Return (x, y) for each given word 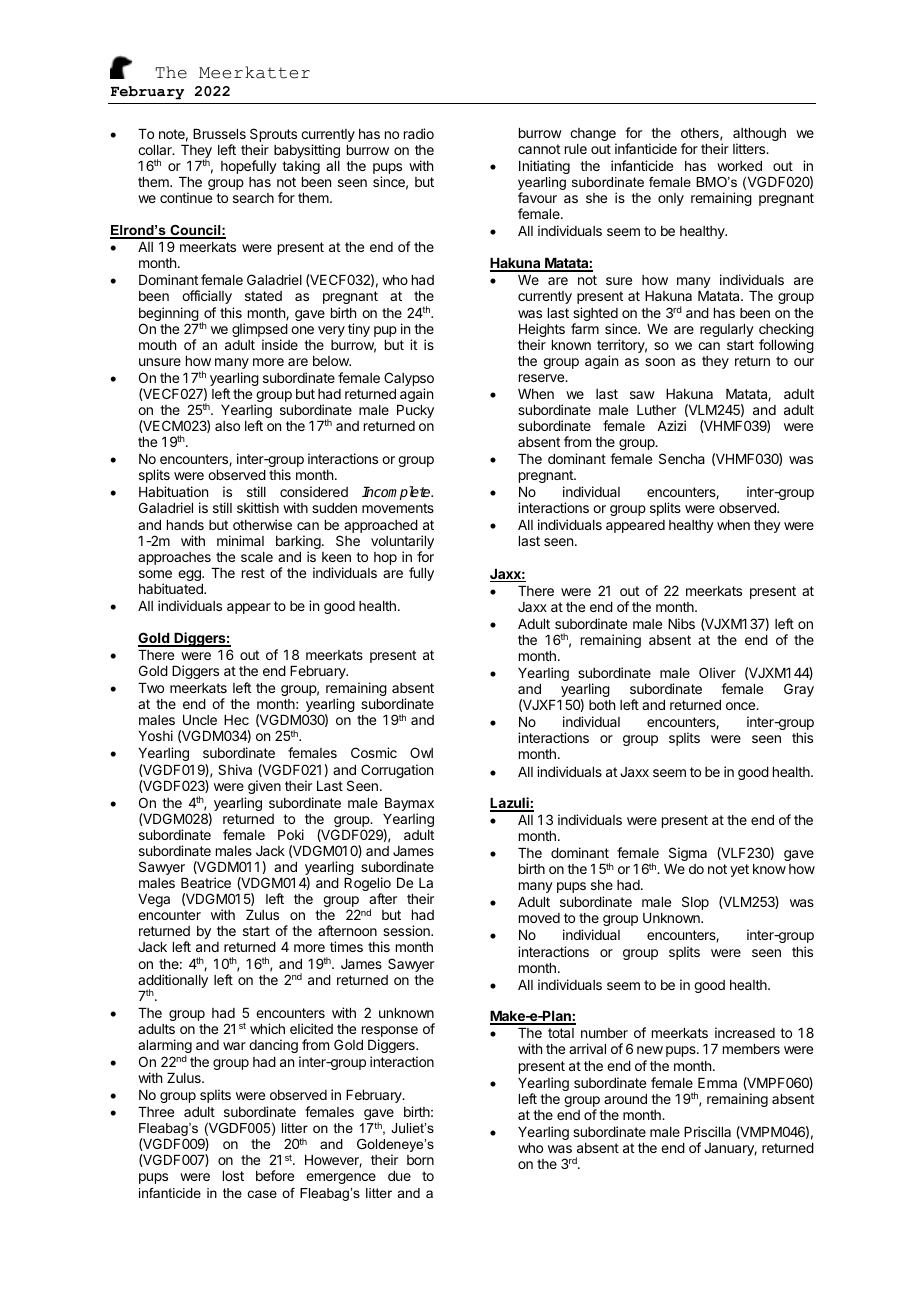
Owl (421, 752)
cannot (539, 149)
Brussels (219, 134)
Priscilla (707, 1131)
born (420, 1160)
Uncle (200, 720)
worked (739, 166)
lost (233, 1176)
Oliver (717, 672)
